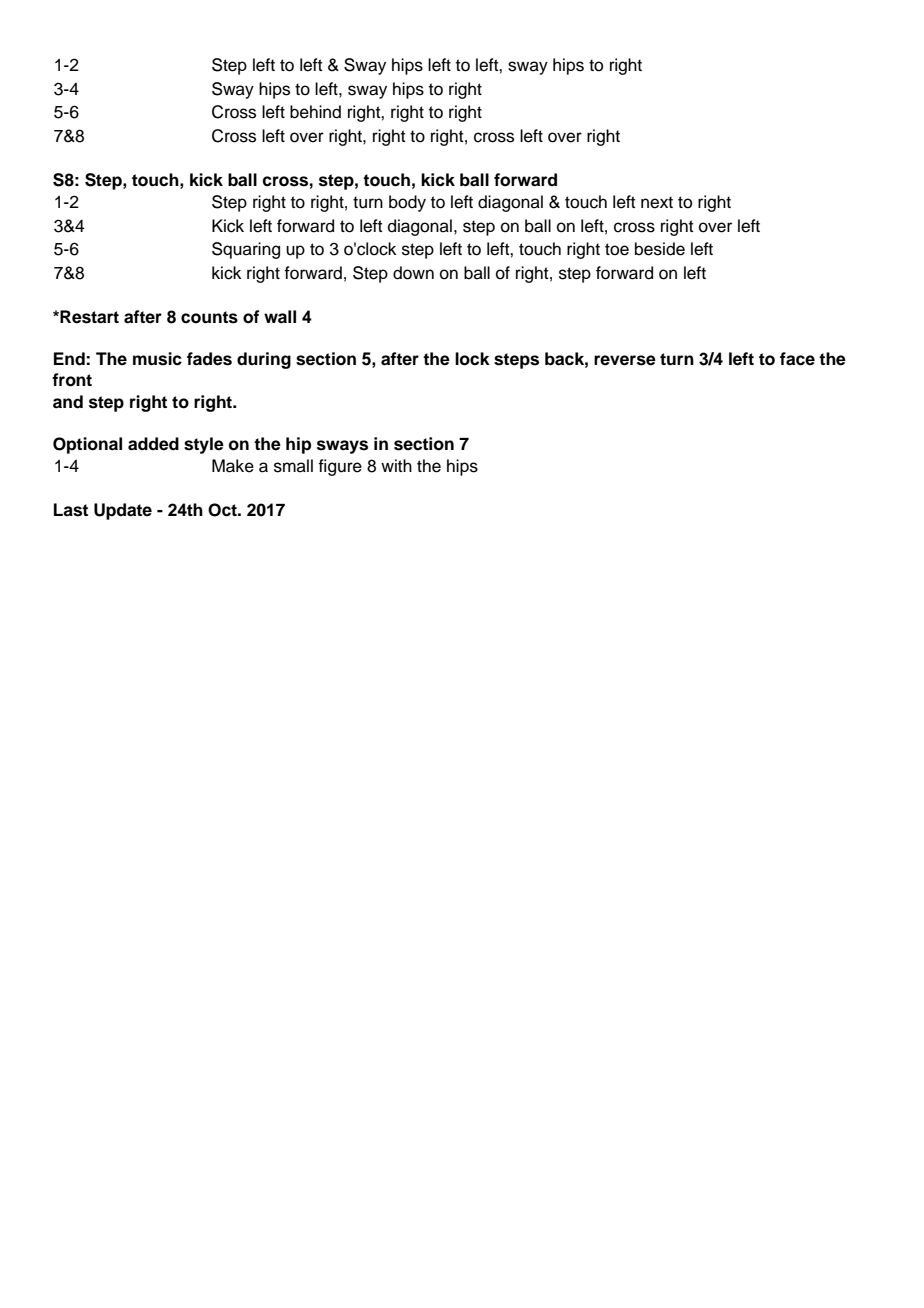  I want to click on Update, so click(123, 511).
